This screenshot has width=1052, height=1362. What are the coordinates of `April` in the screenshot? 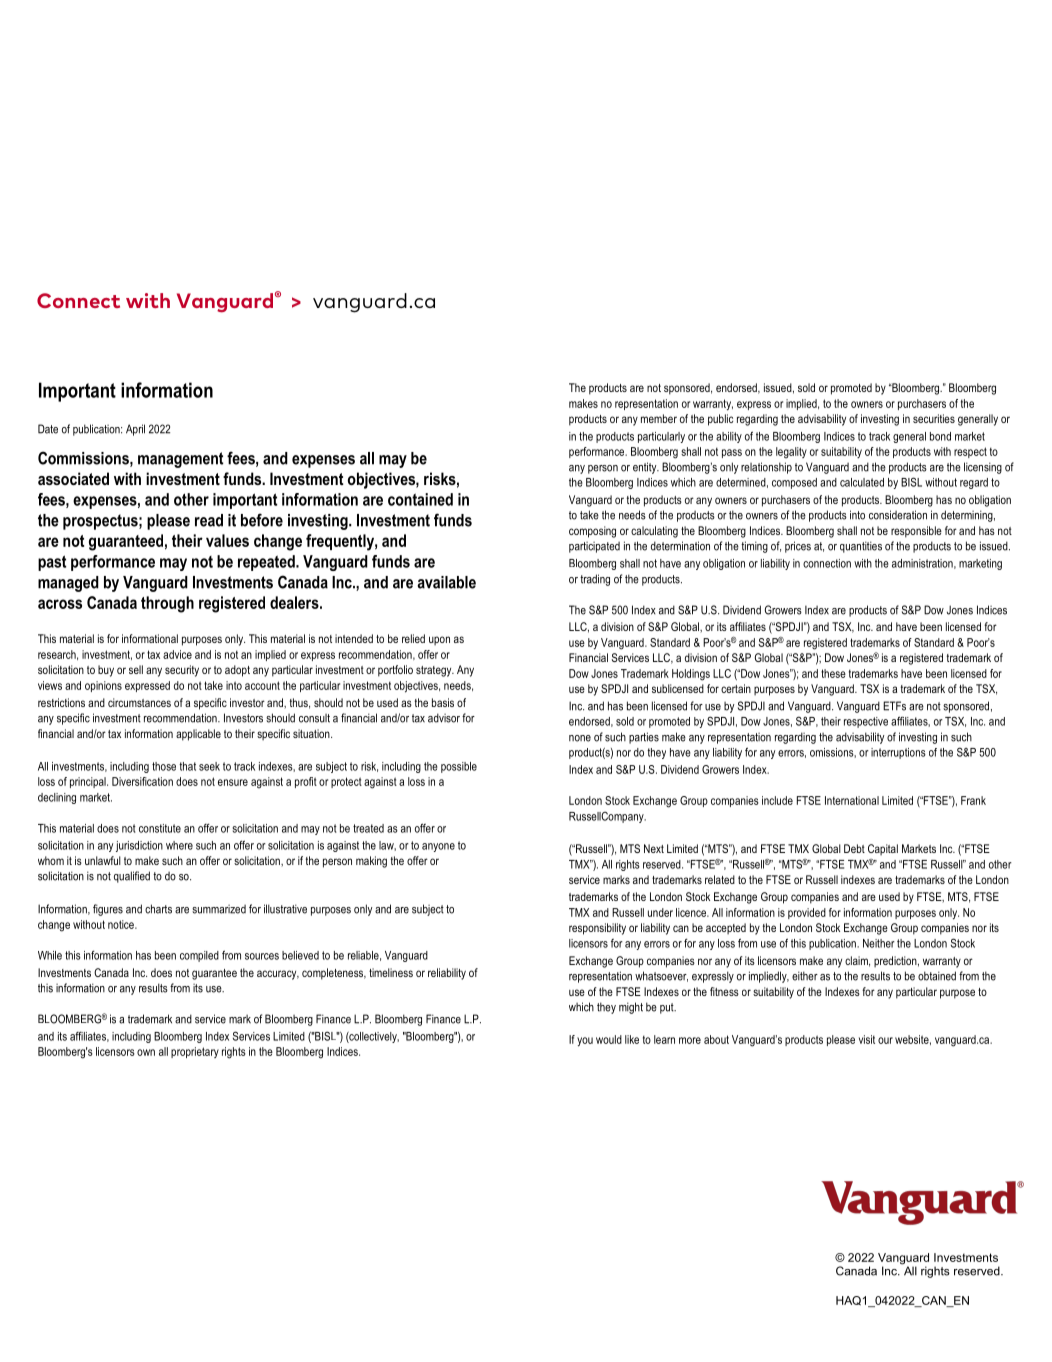 It's located at (135, 430).
